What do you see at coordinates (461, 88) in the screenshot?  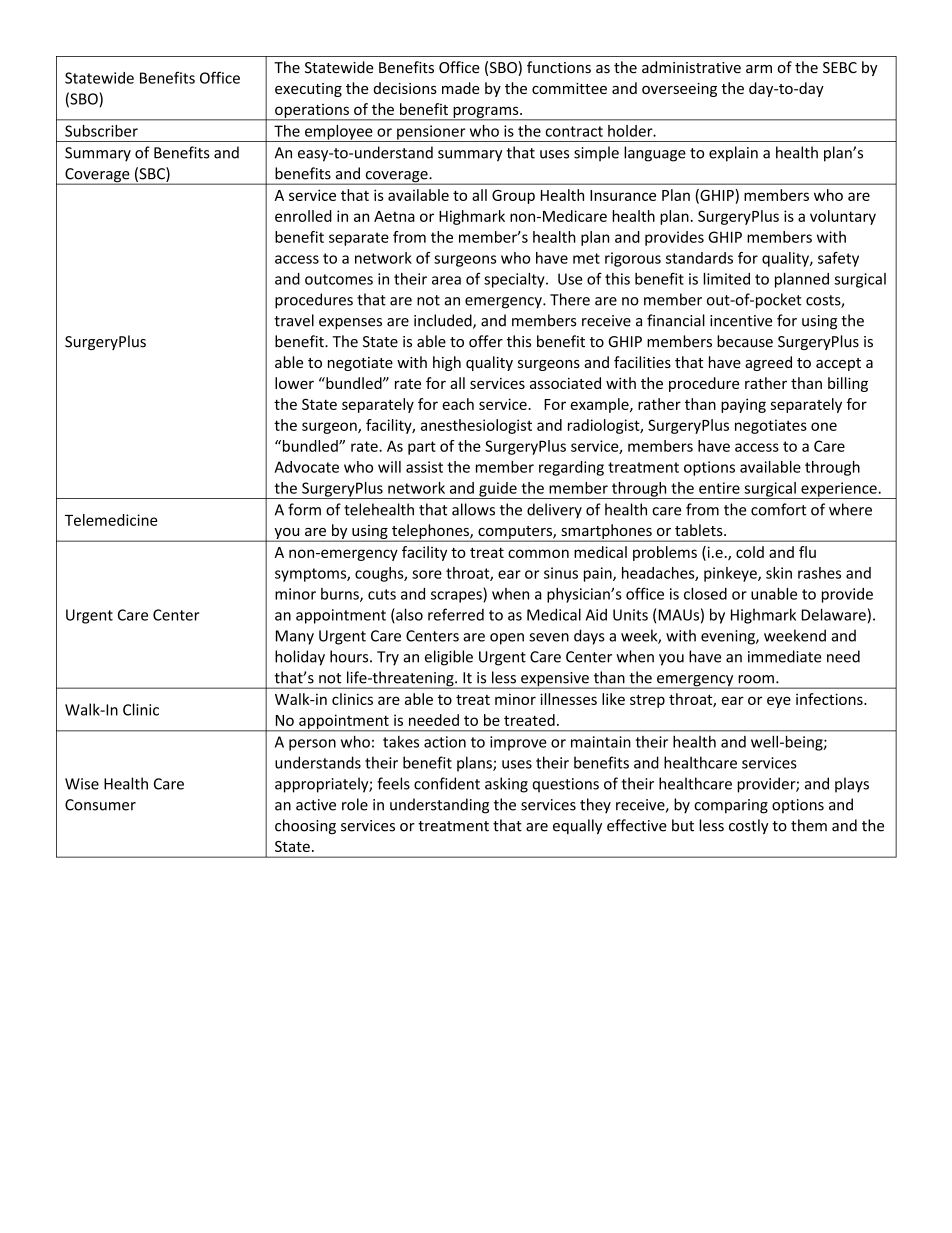 I see `made` at bounding box center [461, 88].
